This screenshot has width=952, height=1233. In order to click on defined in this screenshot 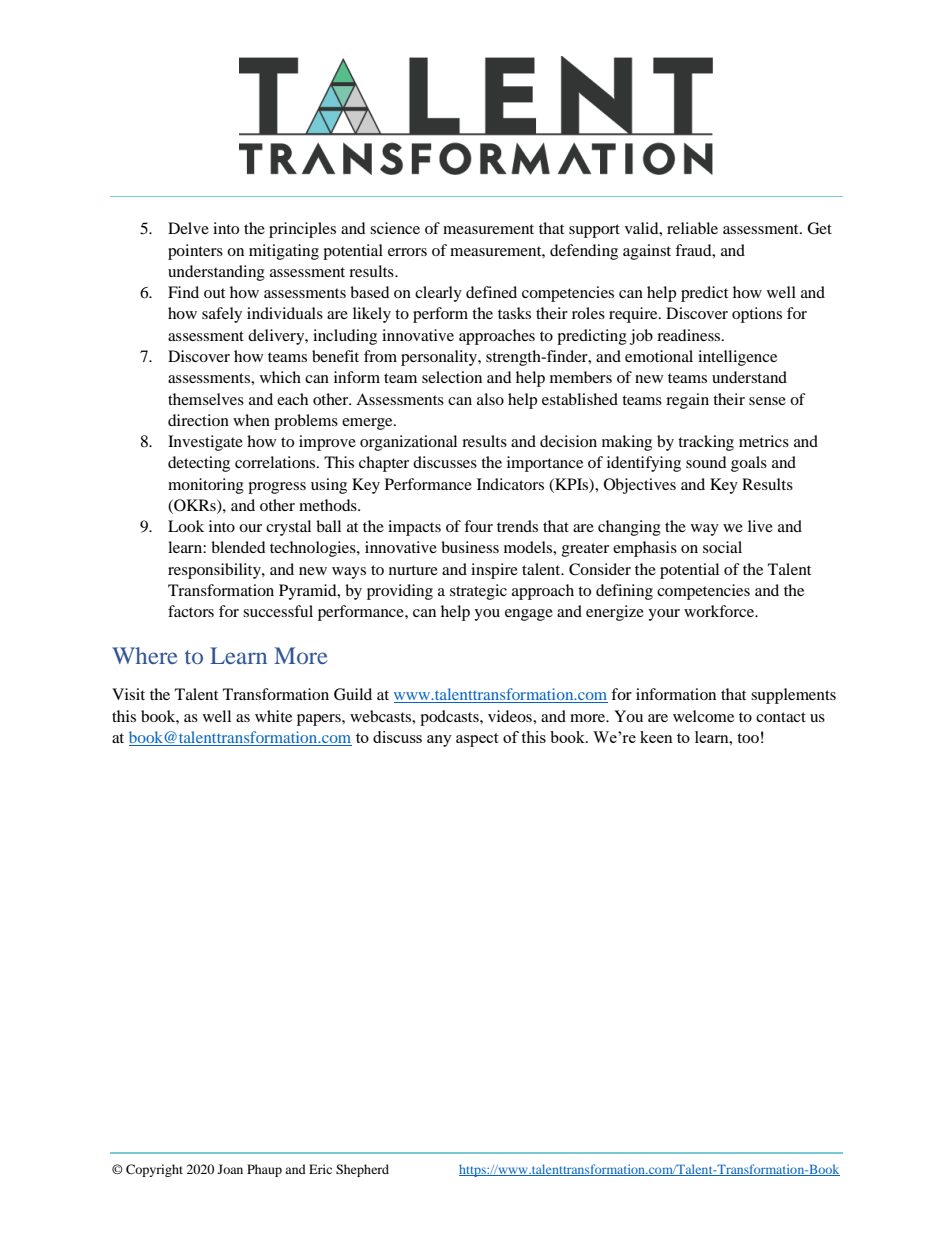, I will do `click(491, 292)`.
